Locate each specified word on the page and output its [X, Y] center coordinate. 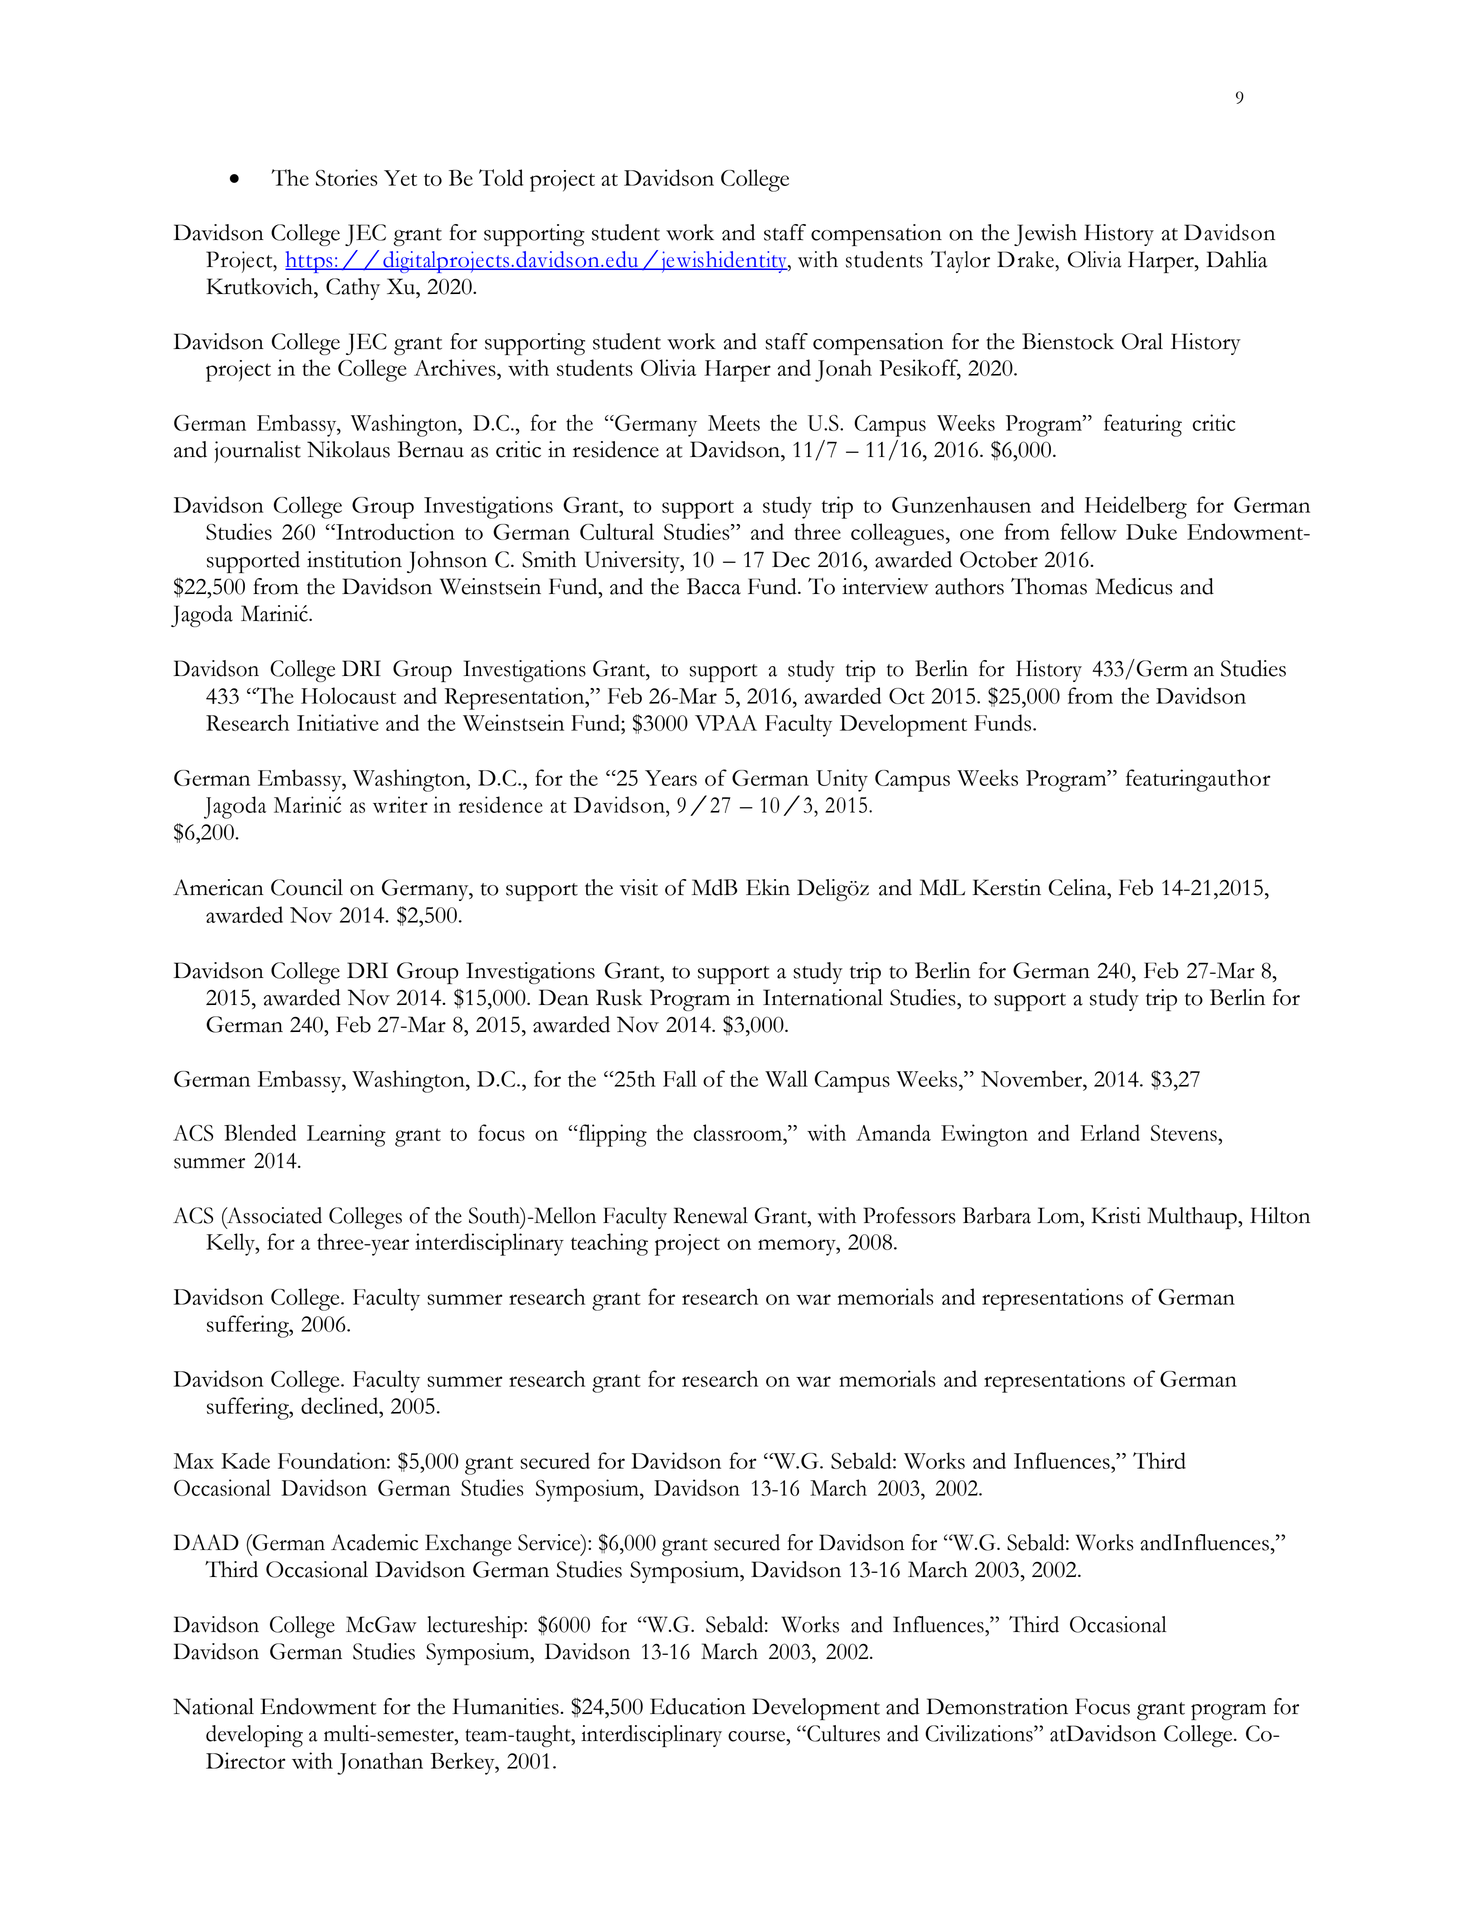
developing [254, 1736]
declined [341, 1405]
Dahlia [1236, 259]
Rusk [619, 997]
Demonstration [997, 1706]
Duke [1151, 531]
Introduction [394, 531]
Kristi [1116, 1215]
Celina [1079, 887]
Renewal [711, 1215]
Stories [346, 177]
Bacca [714, 586]
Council [307, 887]
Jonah [843, 370]
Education [698, 1706]
